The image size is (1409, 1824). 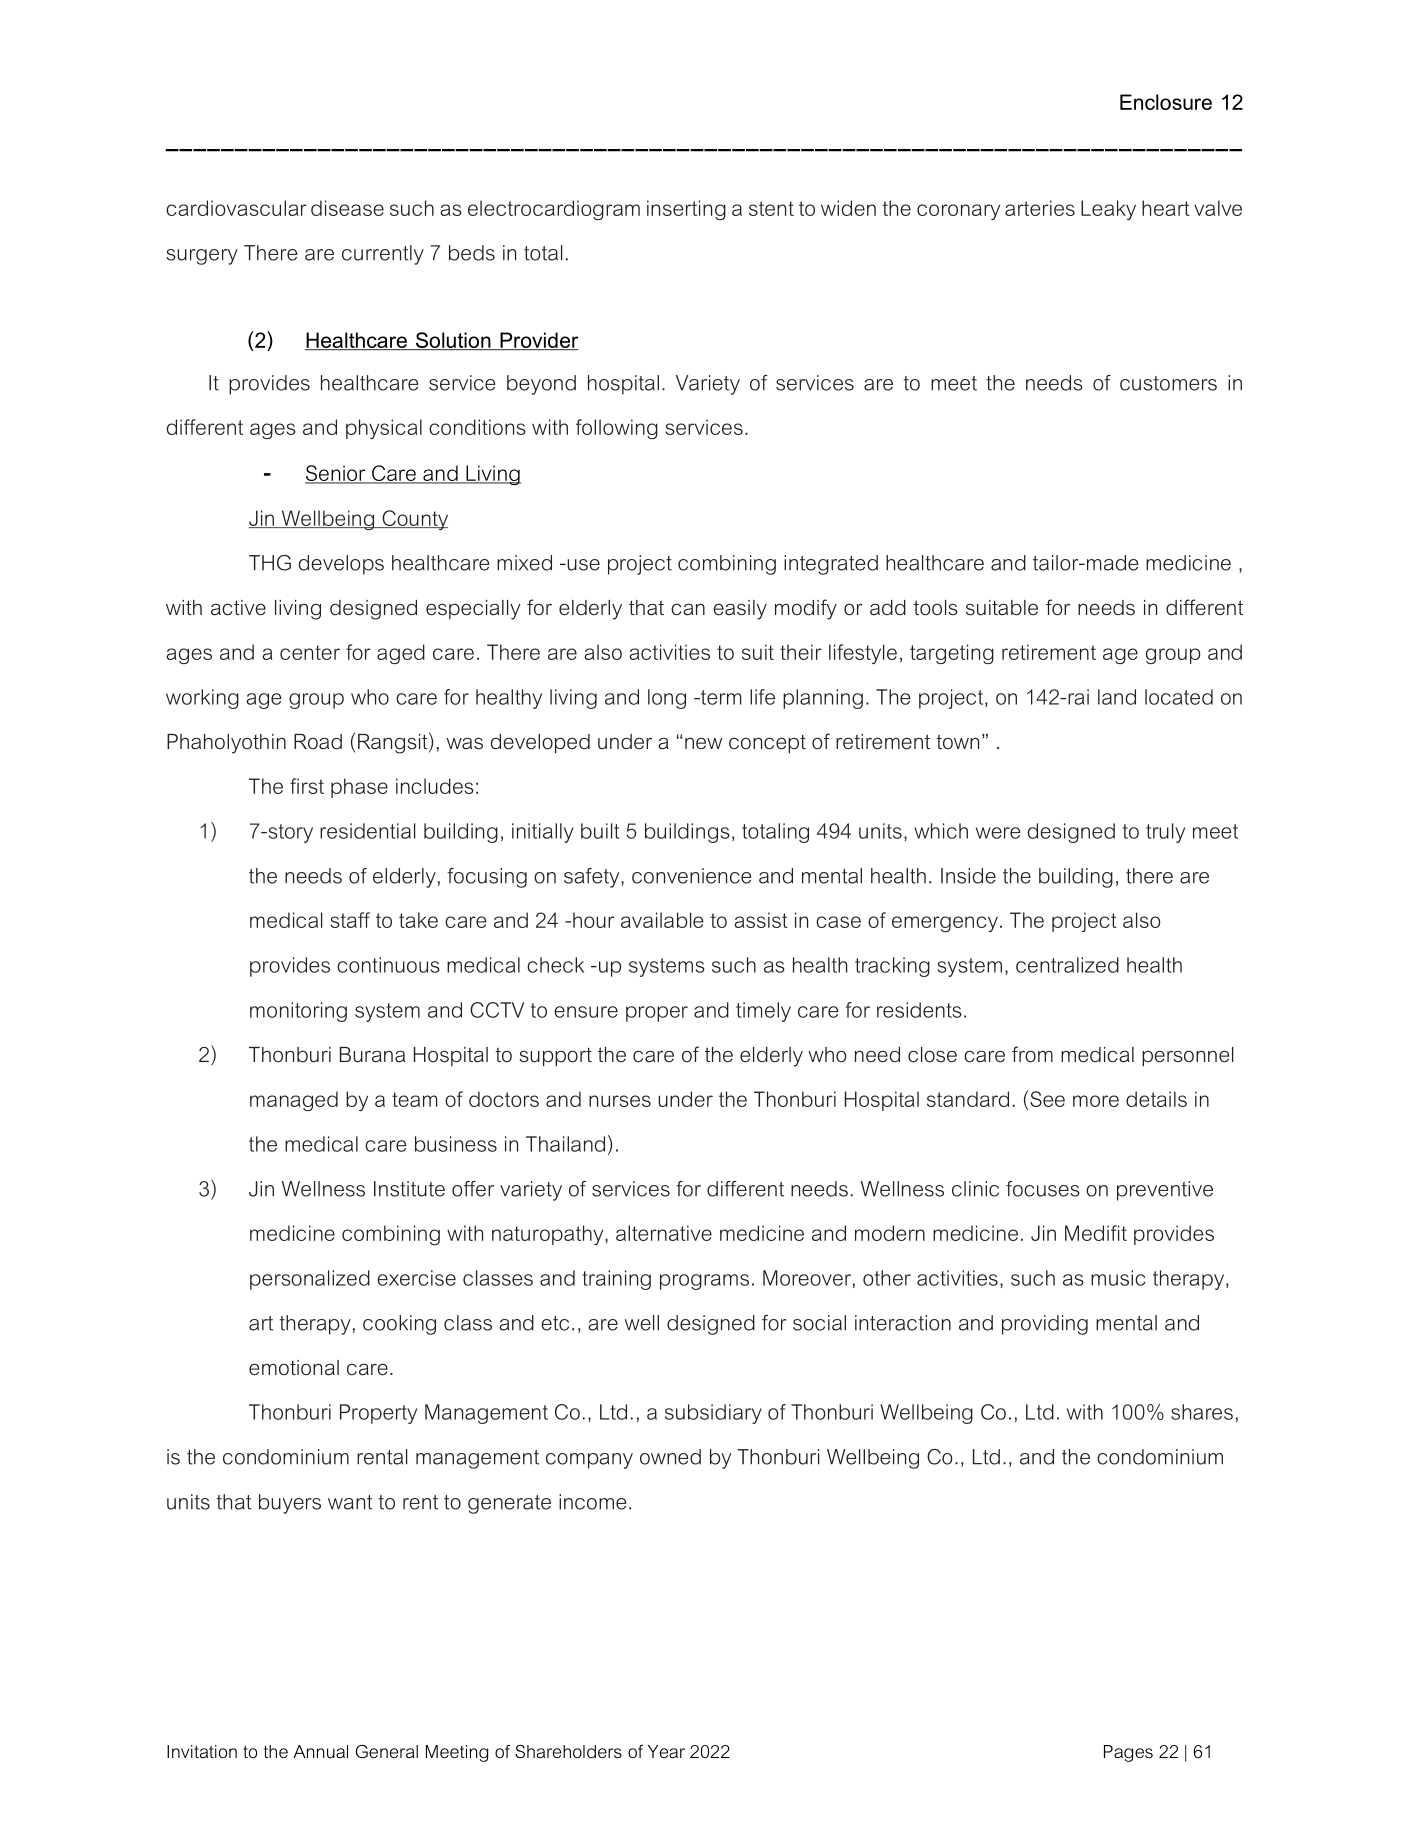 I want to click on disease, so click(x=347, y=208).
